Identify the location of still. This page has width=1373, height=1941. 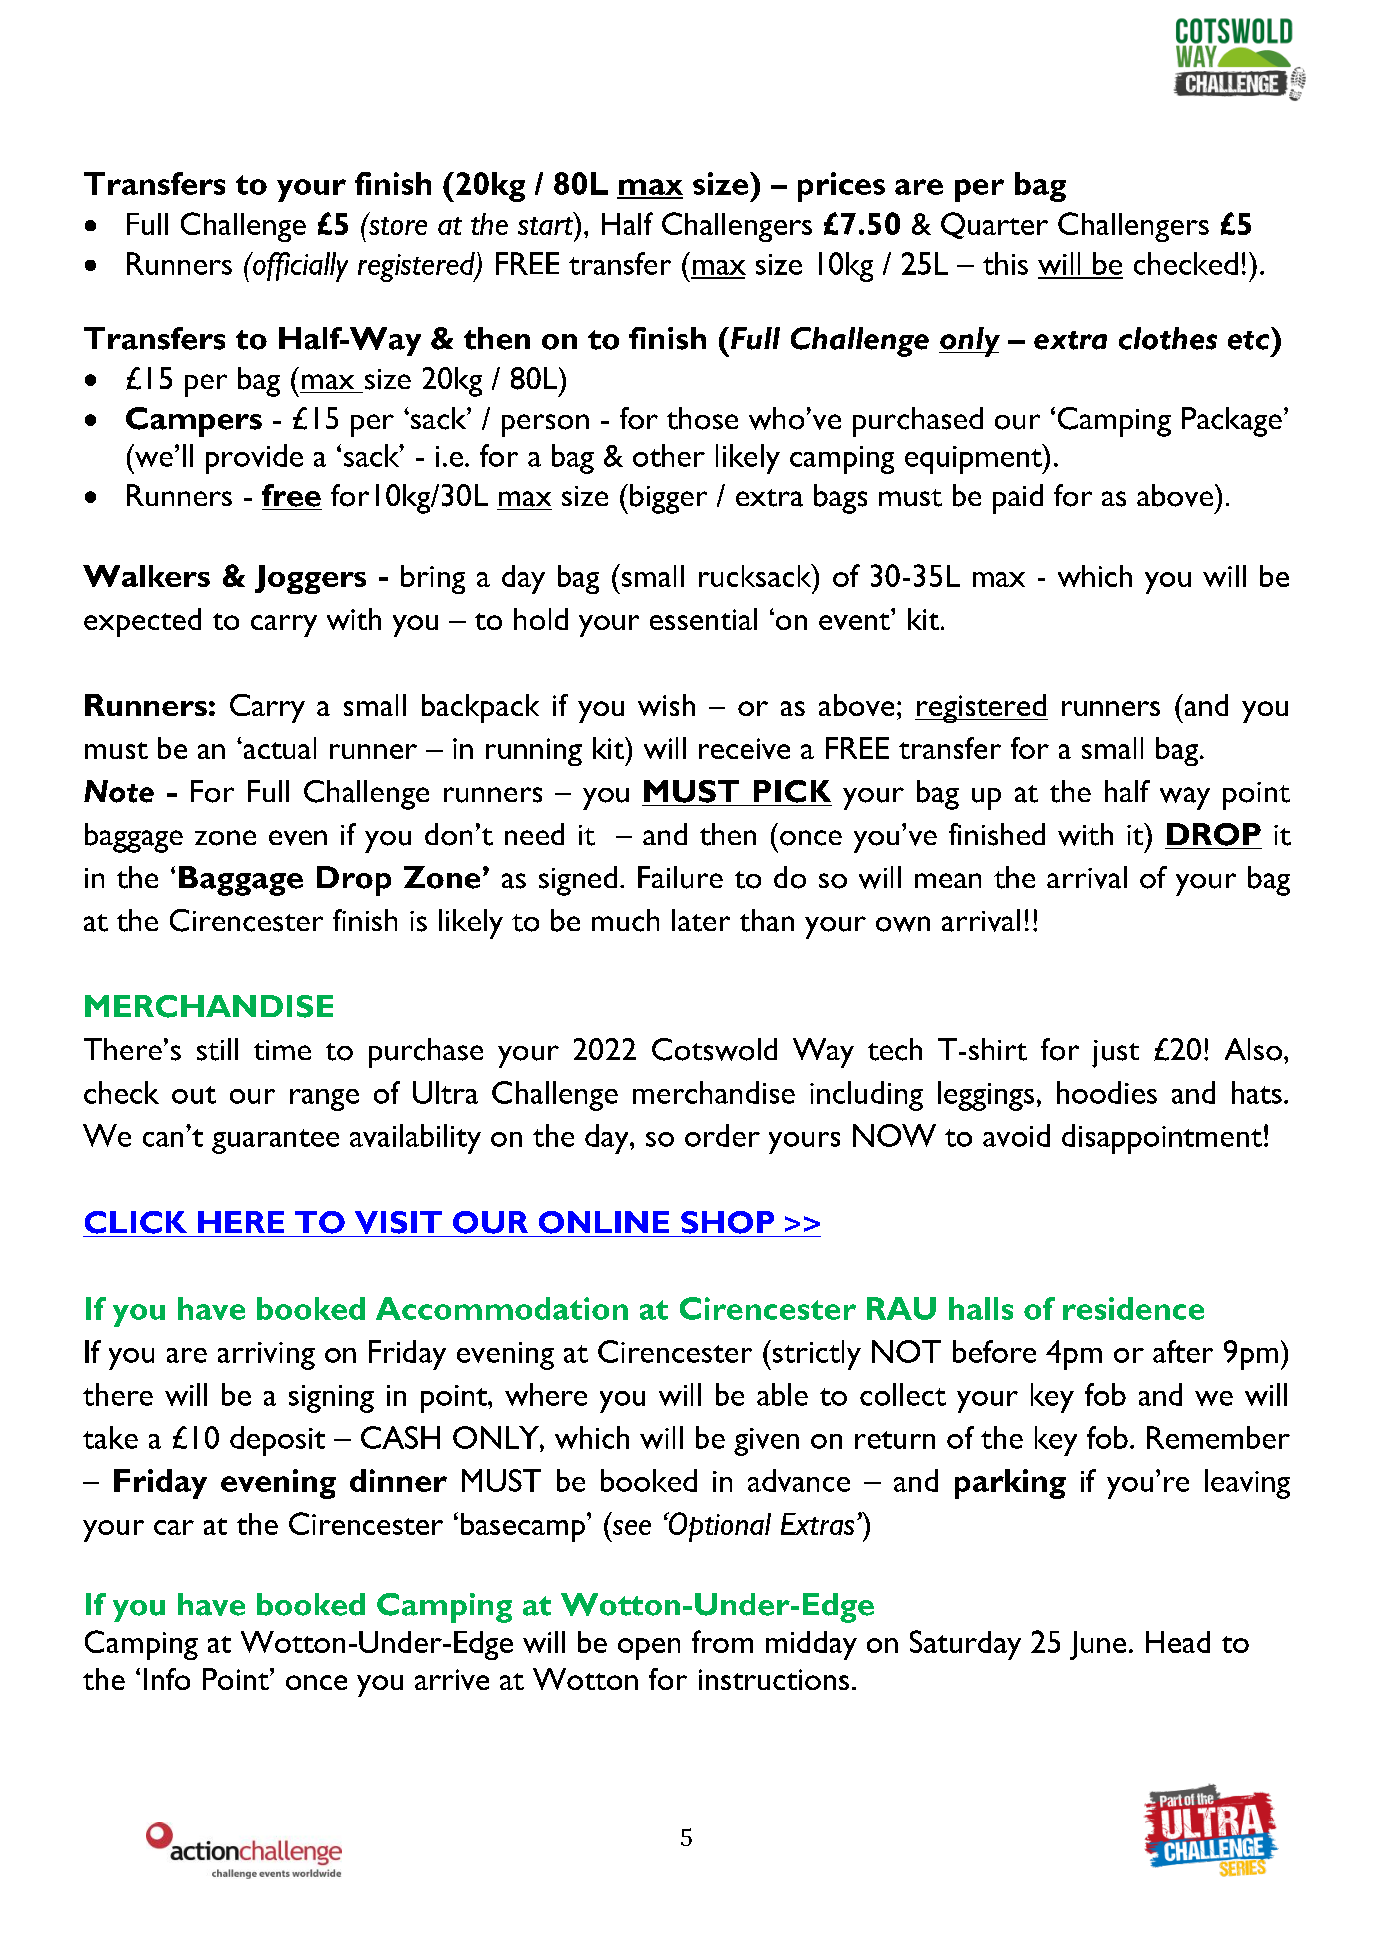
(217, 1049).
